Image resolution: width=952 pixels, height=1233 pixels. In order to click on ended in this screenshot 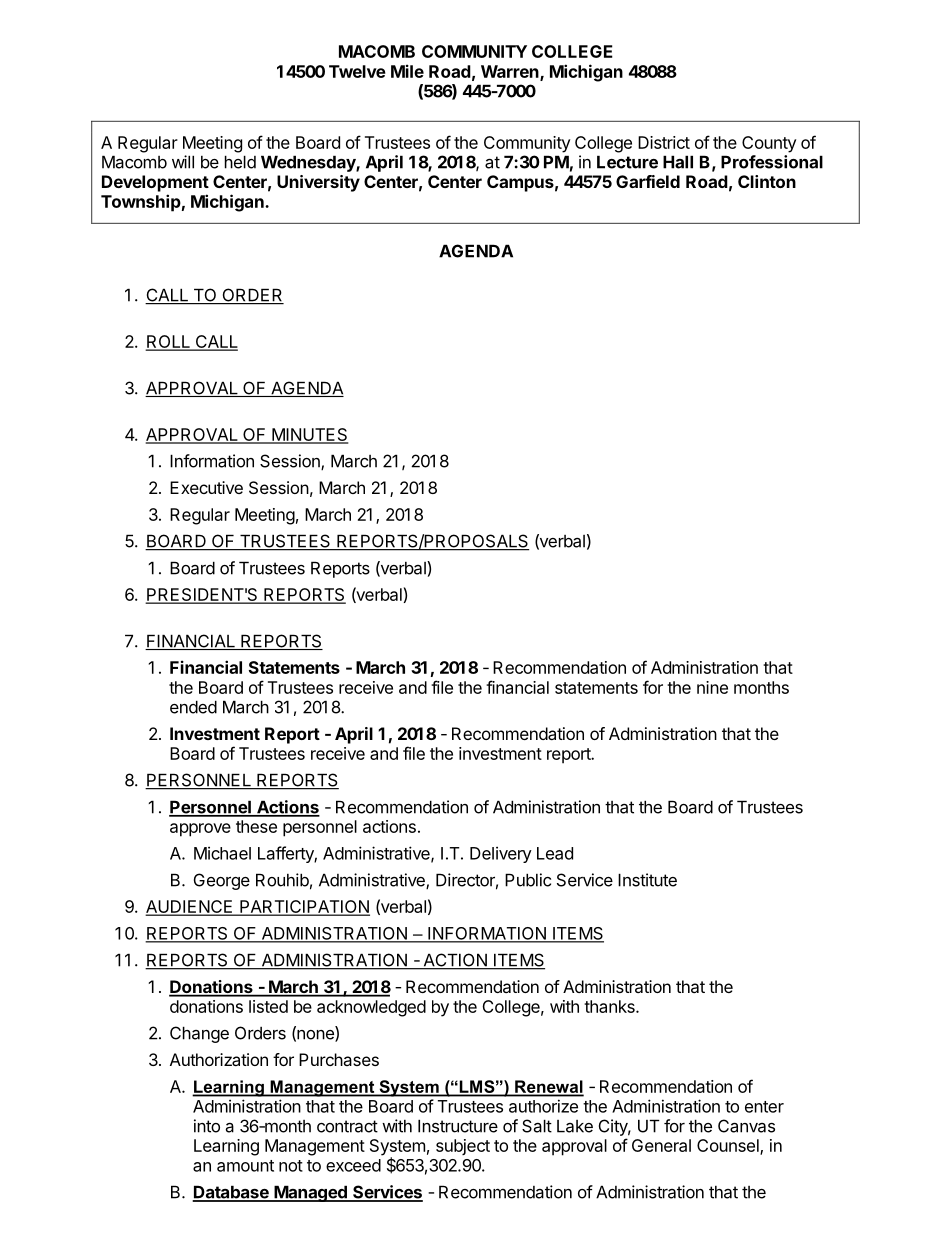, I will do `click(193, 707)`.
